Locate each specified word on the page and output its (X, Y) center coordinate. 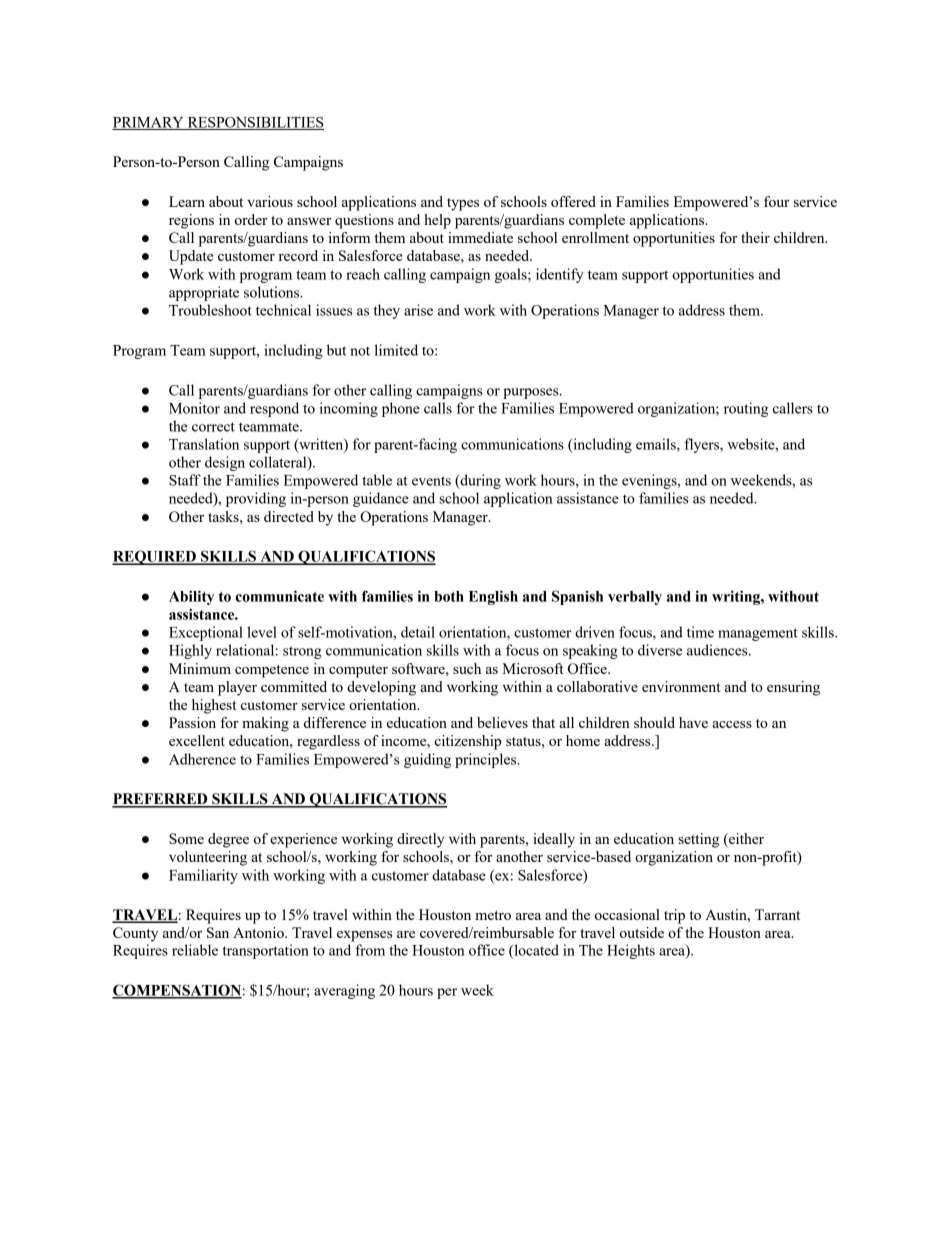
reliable (195, 950)
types (463, 204)
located (535, 951)
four (777, 201)
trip (674, 916)
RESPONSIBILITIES (254, 123)
